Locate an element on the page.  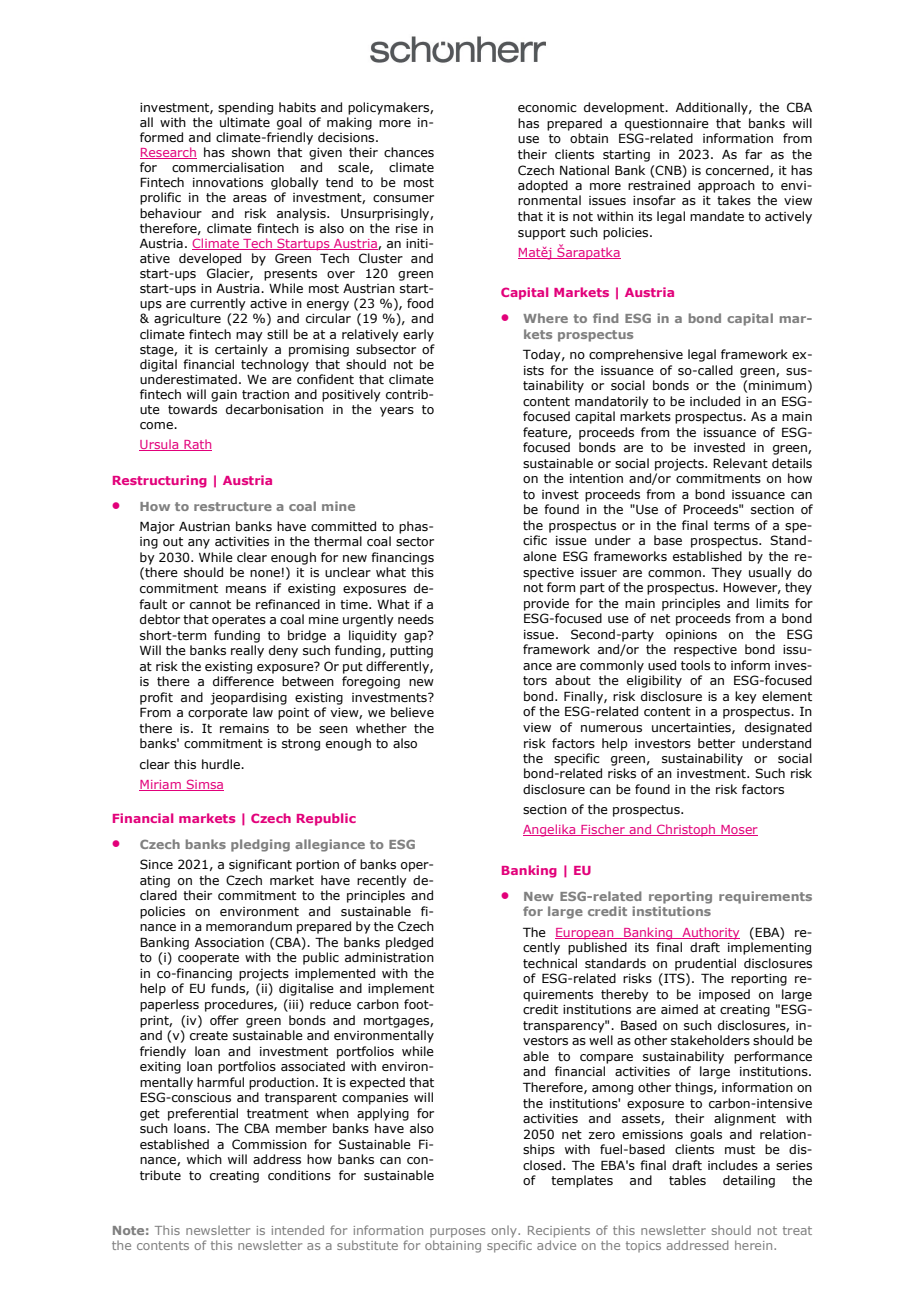
economic is located at coordinates (547, 107).
